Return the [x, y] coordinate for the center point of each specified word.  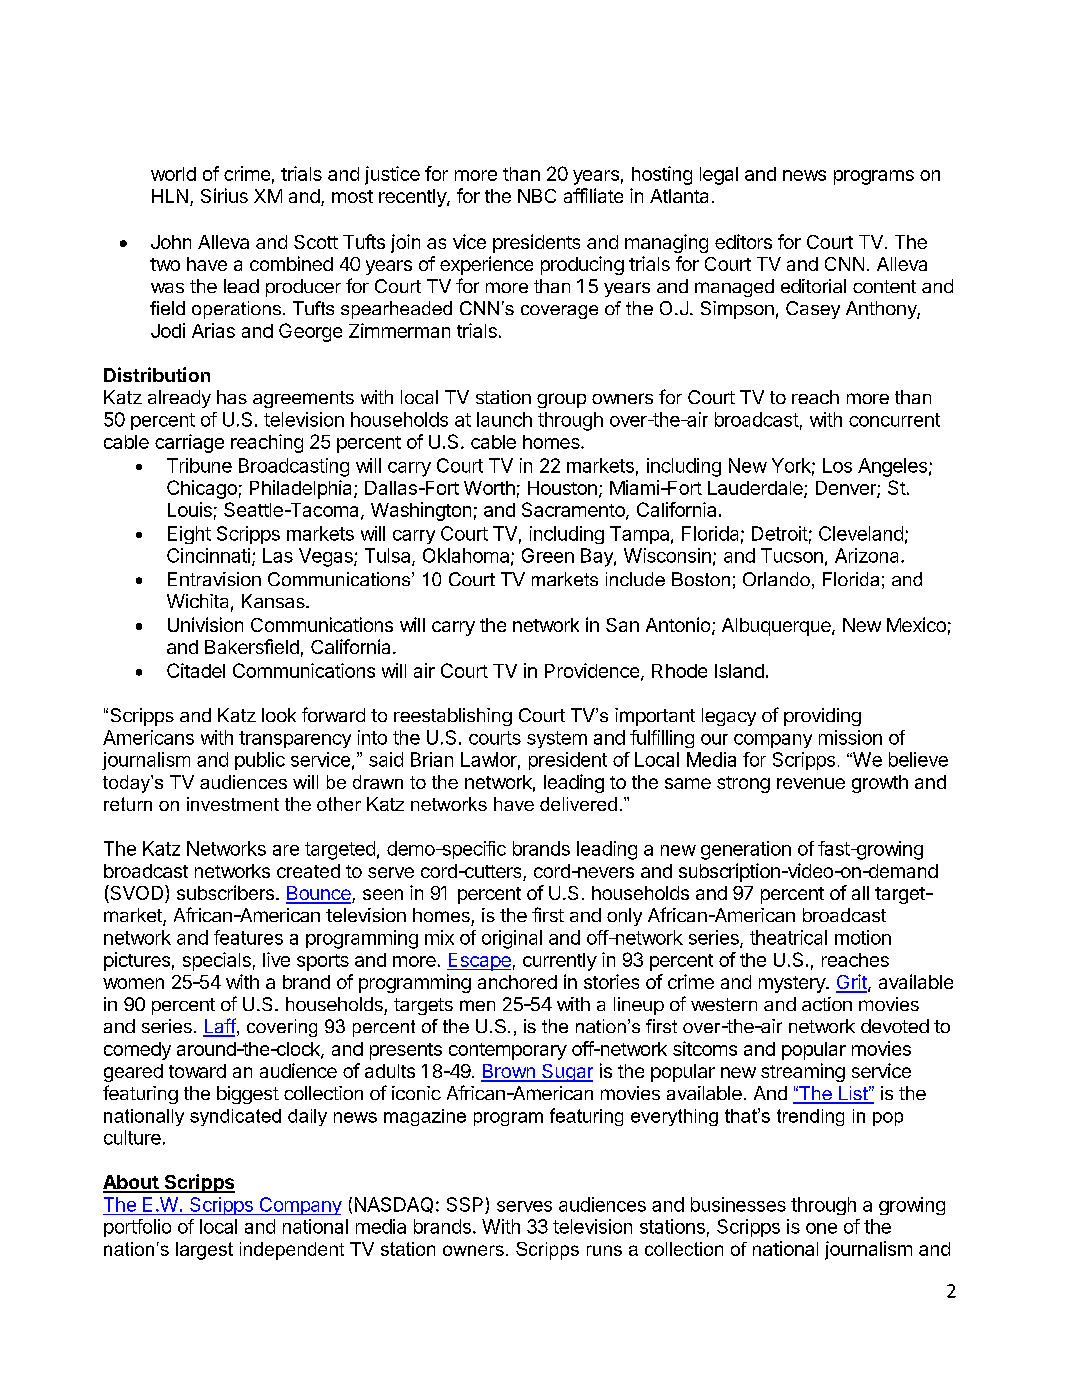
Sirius [224, 195]
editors [743, 241]
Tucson [792, 555]
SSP [466, 1205]
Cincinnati [208, 555]
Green [548, 555]
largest [204, 1251]
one [821, 1228]
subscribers [227, 892]
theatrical [788, 937]
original [512, 939]
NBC [537, 196]
